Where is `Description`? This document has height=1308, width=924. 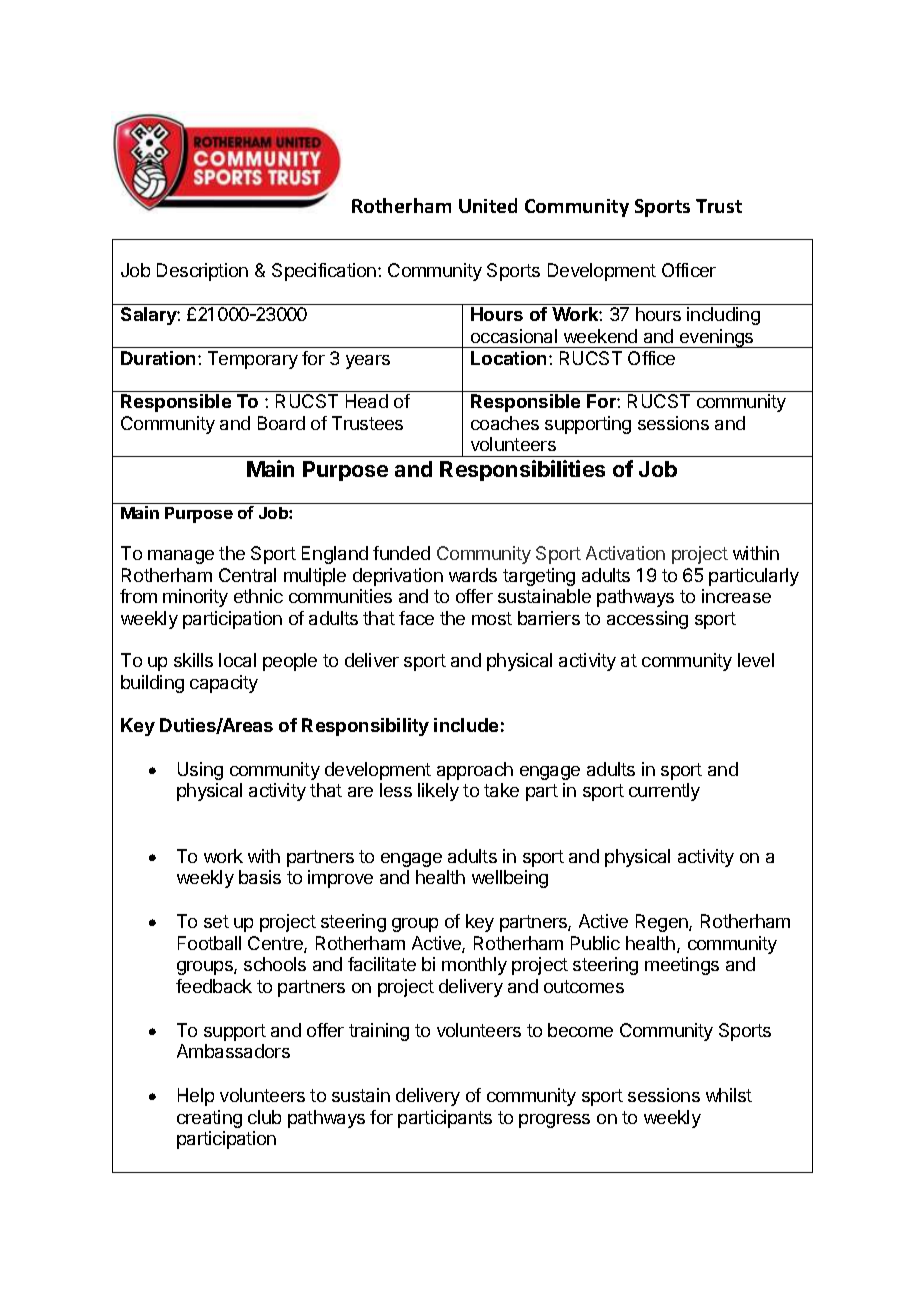
Description is located at coordinates (202, 272).
